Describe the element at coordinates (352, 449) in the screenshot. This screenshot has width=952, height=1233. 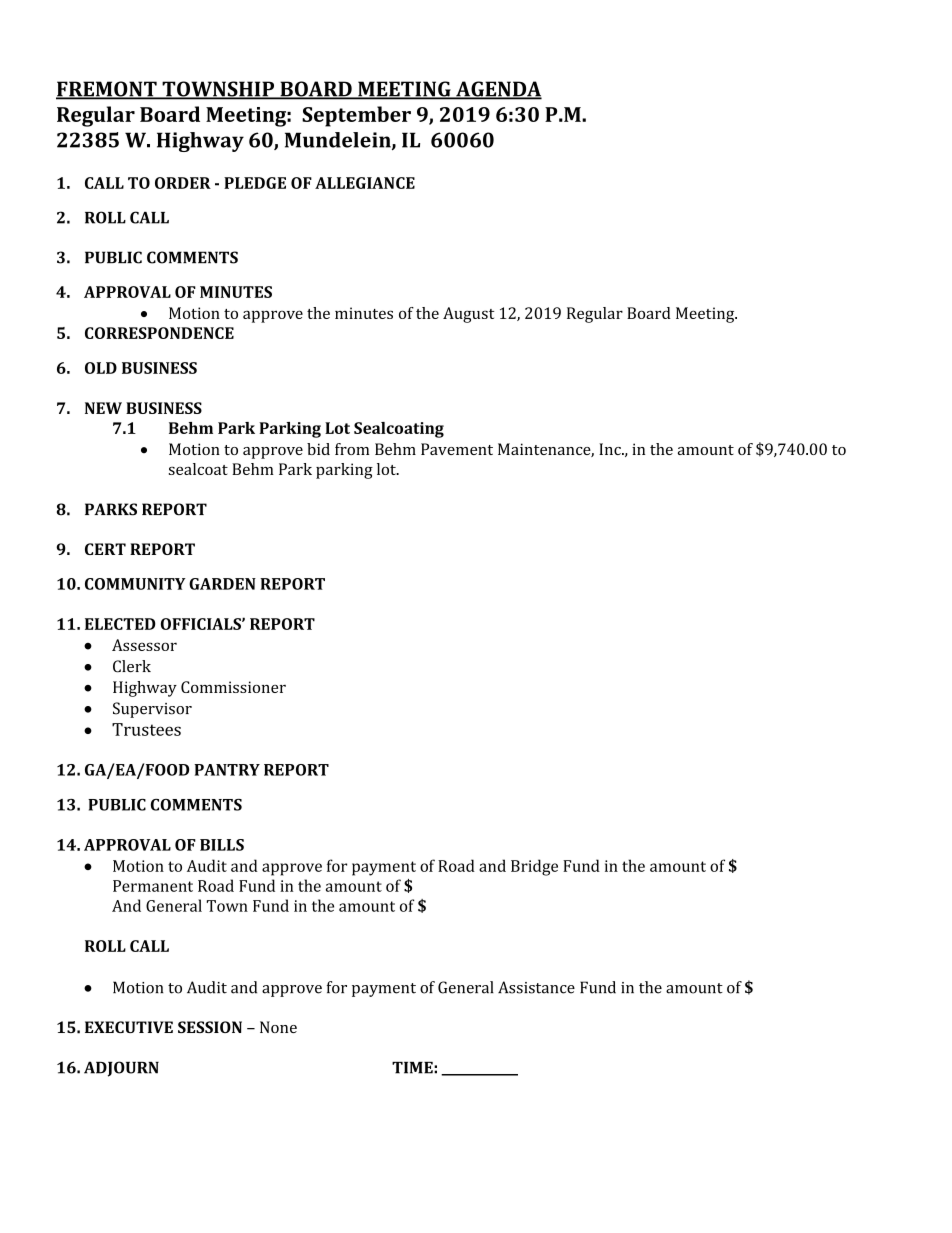
I see `from` at that location.
